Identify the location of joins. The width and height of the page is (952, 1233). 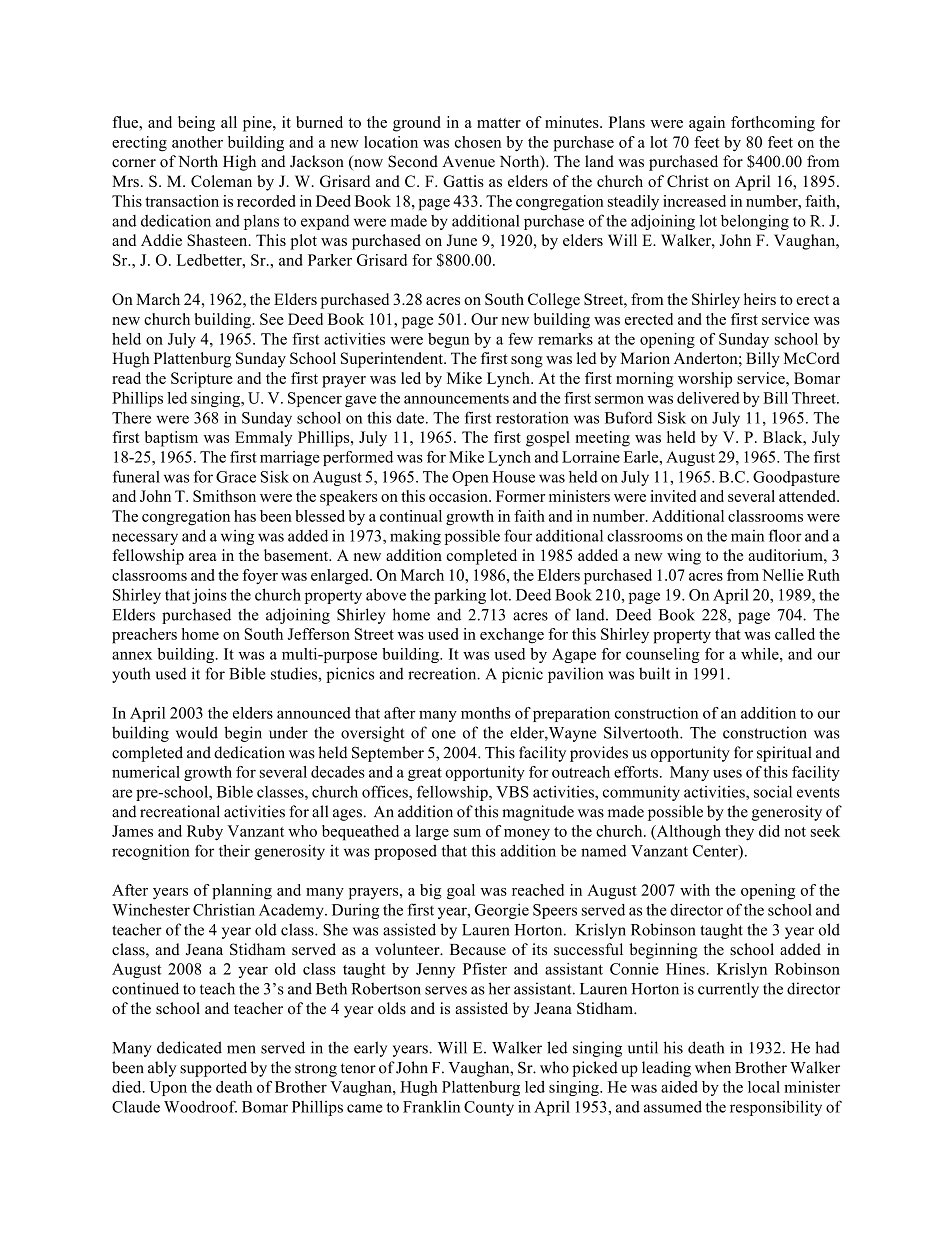
(209, 596).
